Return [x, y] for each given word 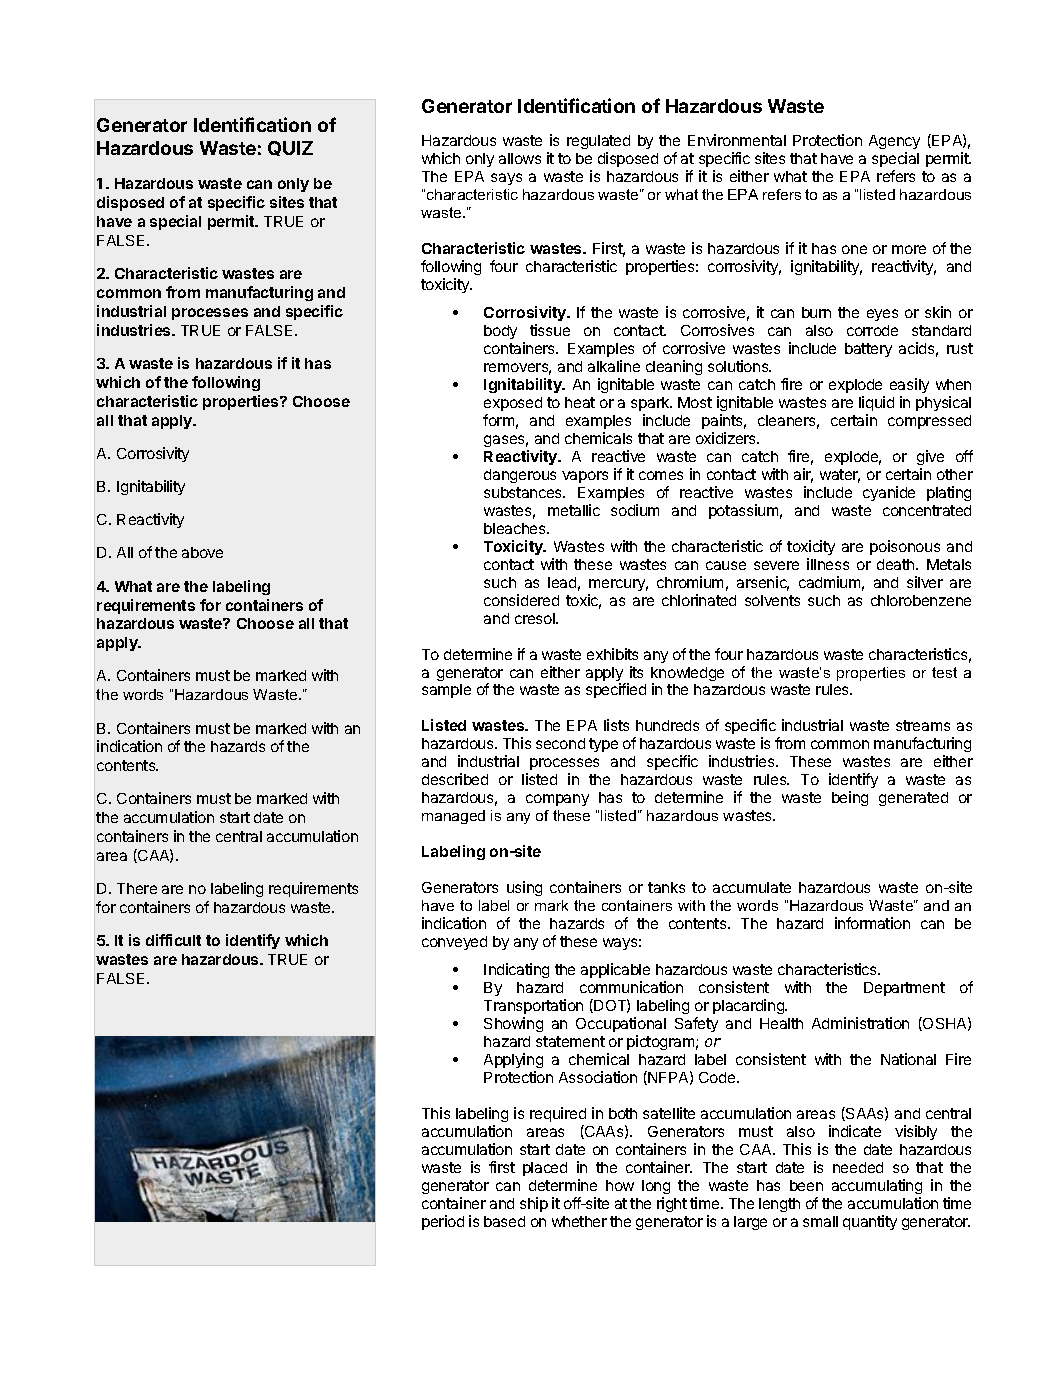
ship [534, 1204]
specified [616, 690]
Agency [894, 144]
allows [520, 158]
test [944, 672]
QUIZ [290, 148]
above [202, 552]
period [443, 1222]
